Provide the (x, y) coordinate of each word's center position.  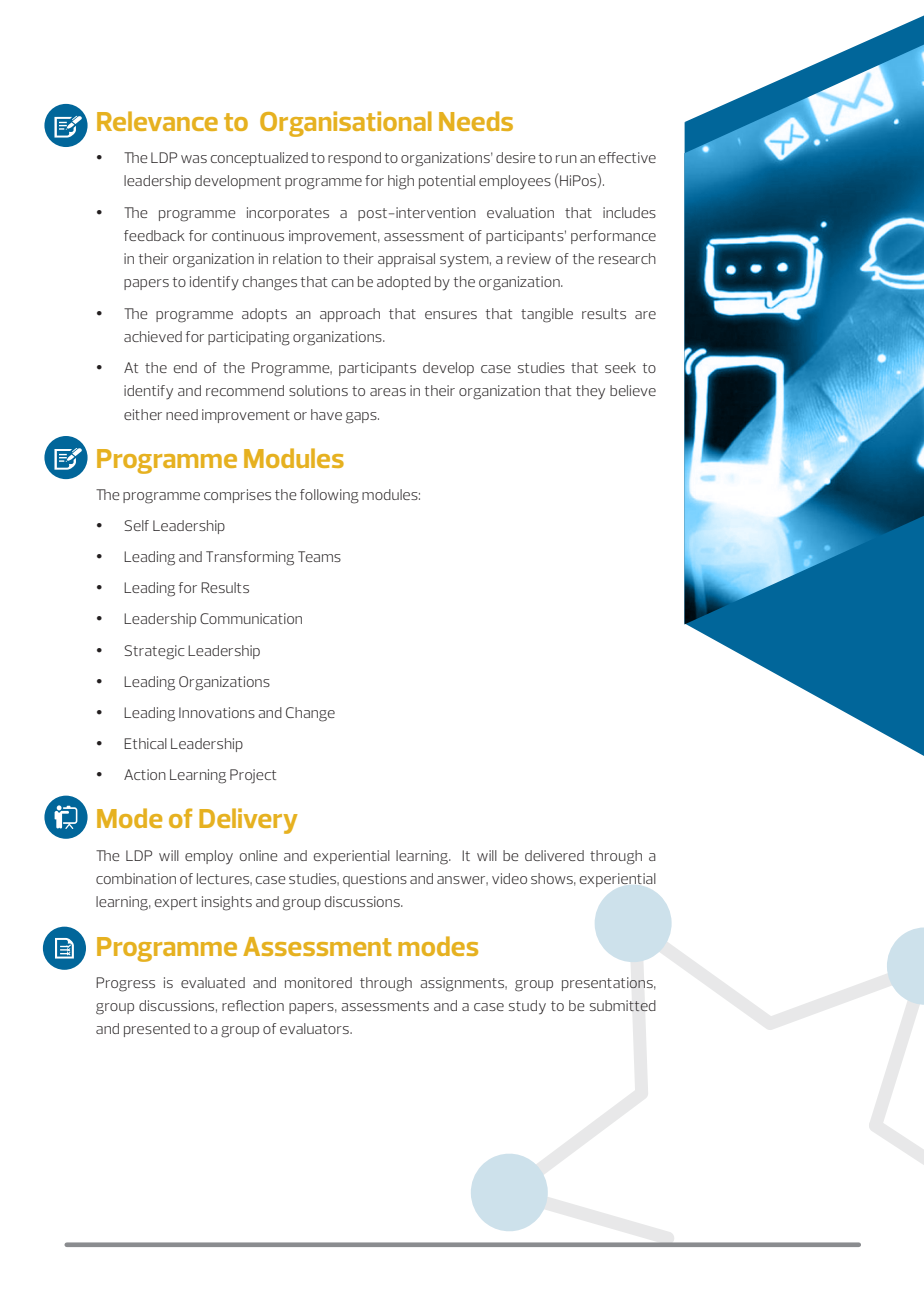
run (566, 159)
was (194, 159)
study (527, 1007)
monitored (318, 982)
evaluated (213, 982)
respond (354, 159)
